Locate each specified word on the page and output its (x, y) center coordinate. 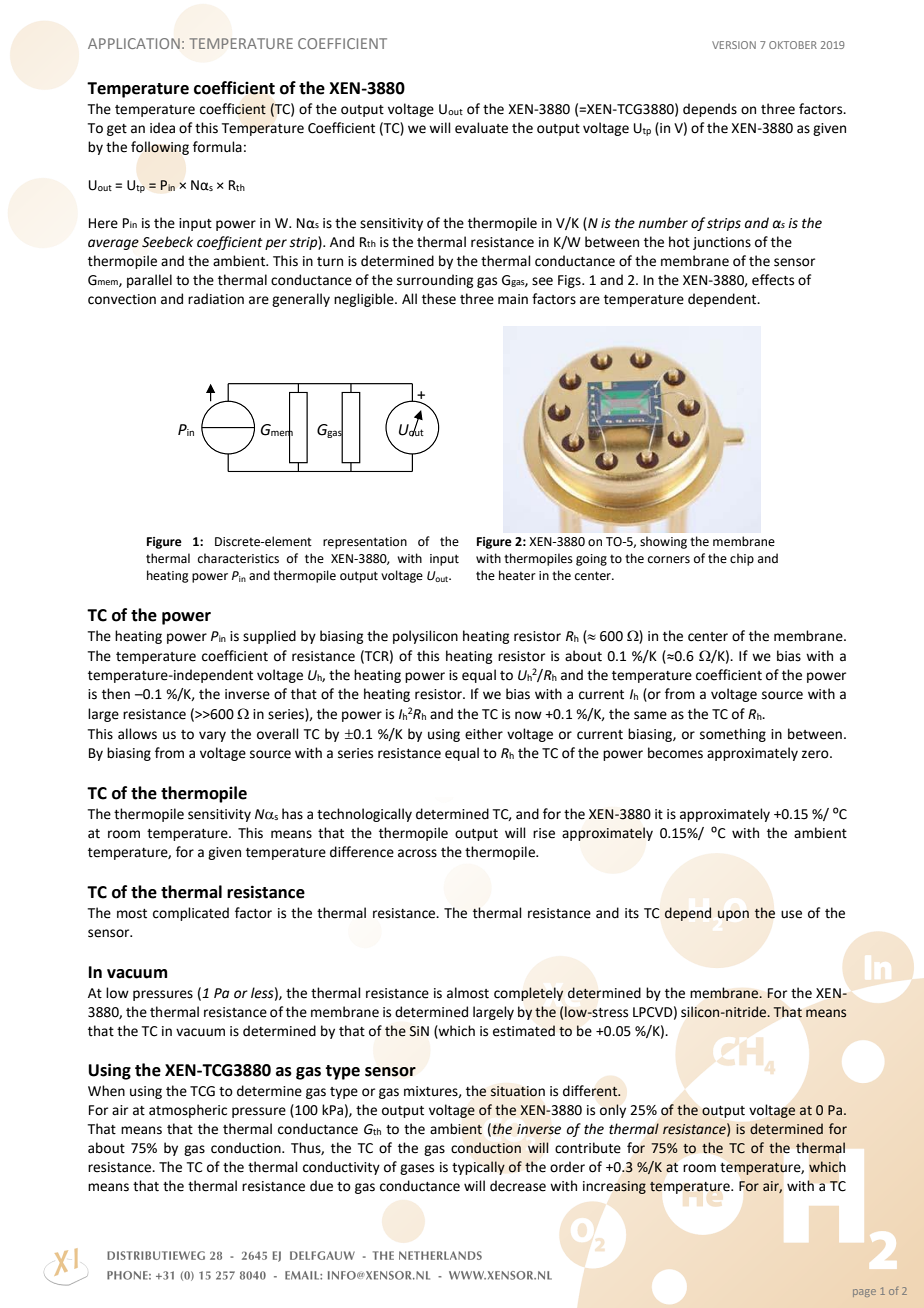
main (513, 299)
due (321, 1186)
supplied (269, 637)
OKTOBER (793, 45)
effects (773, 280)
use (791, 914)
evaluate (481, 128)
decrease (518, 1186)
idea (162, 128)
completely (528, 994)
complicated (191, 914)
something (733, 735)
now (528, 715)
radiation (216, 299)
